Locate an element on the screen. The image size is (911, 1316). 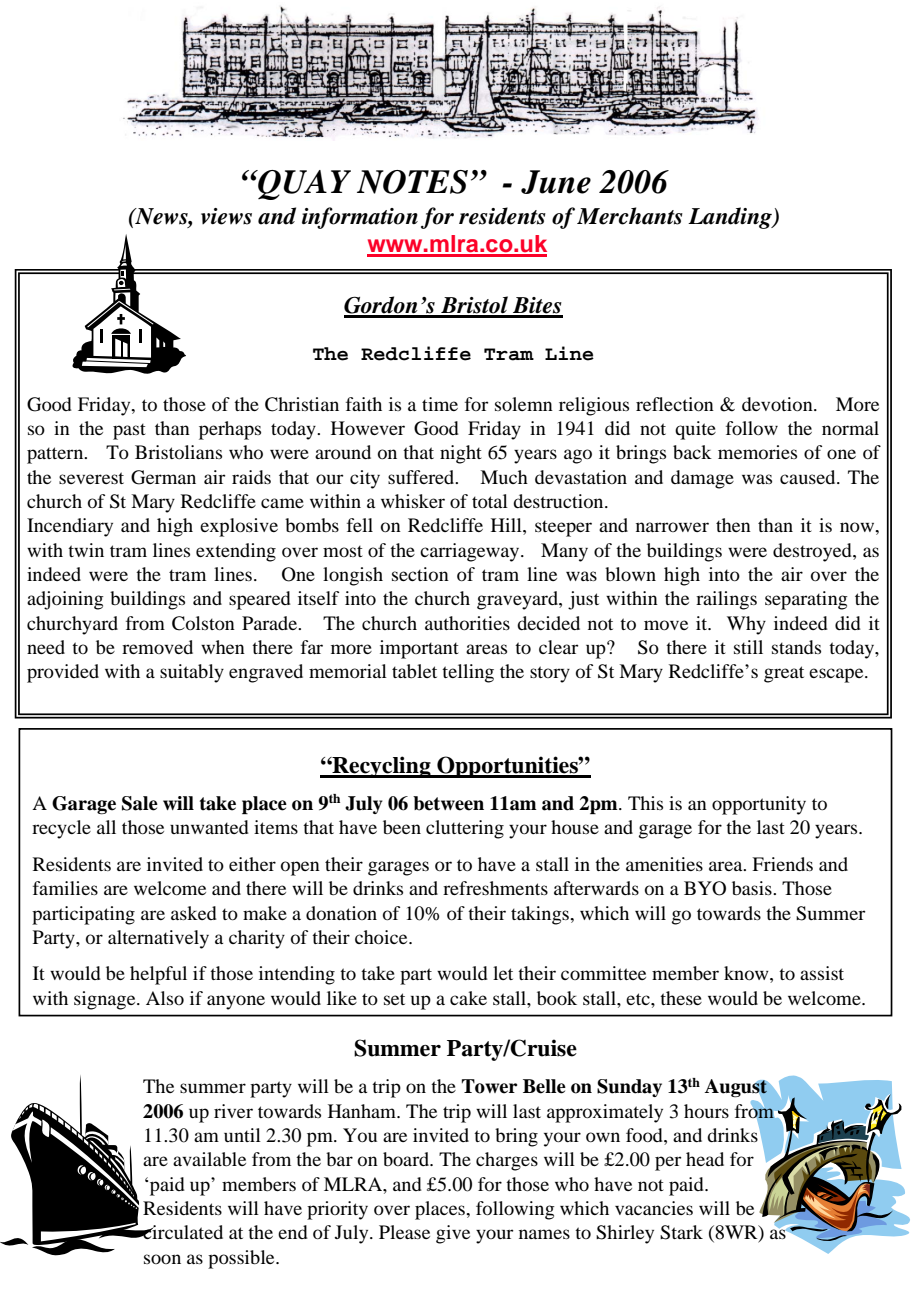
basis is located at coordinates (753, 888).
